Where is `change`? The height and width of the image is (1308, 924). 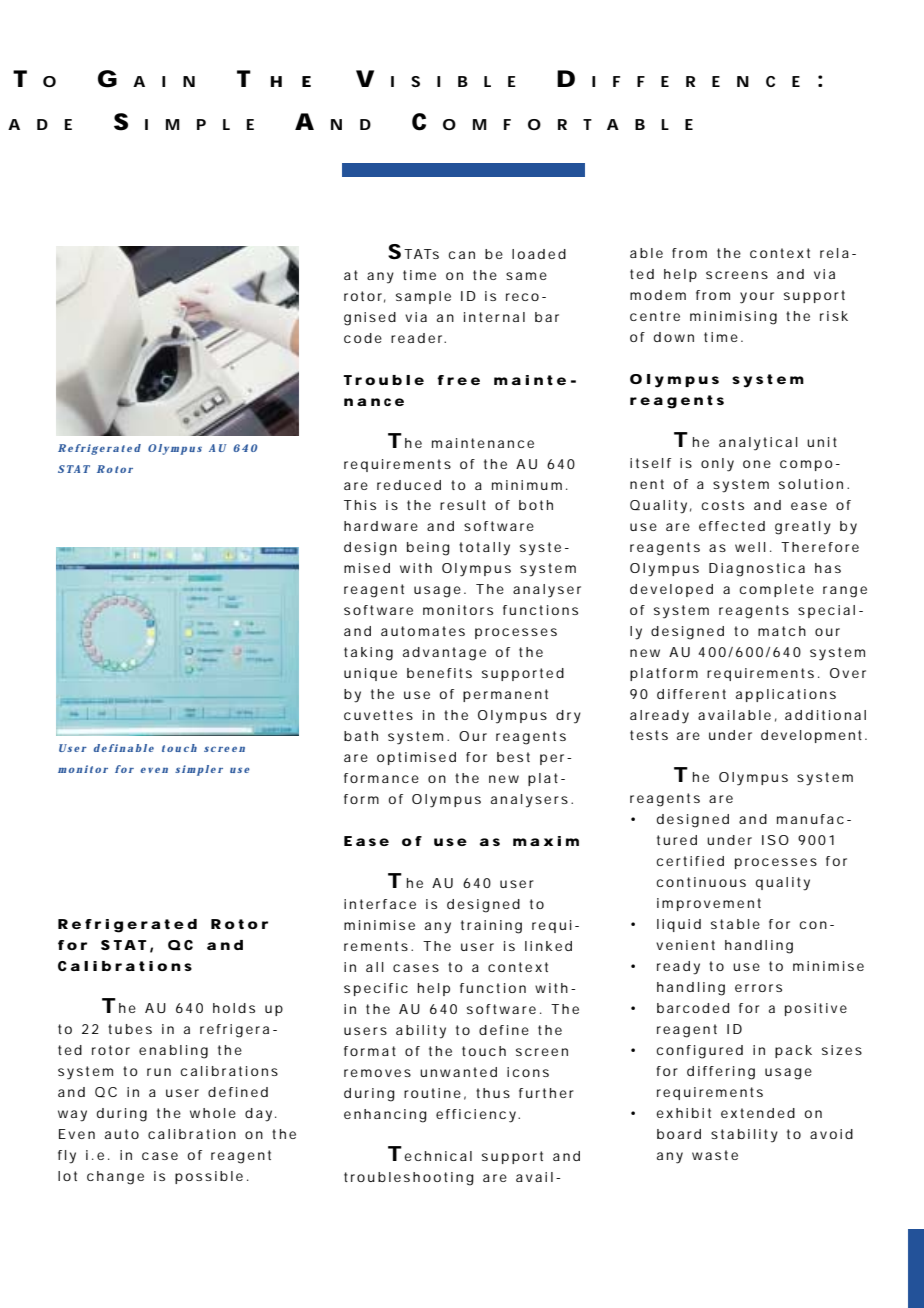
change is located at coordinates (115, 1178).
